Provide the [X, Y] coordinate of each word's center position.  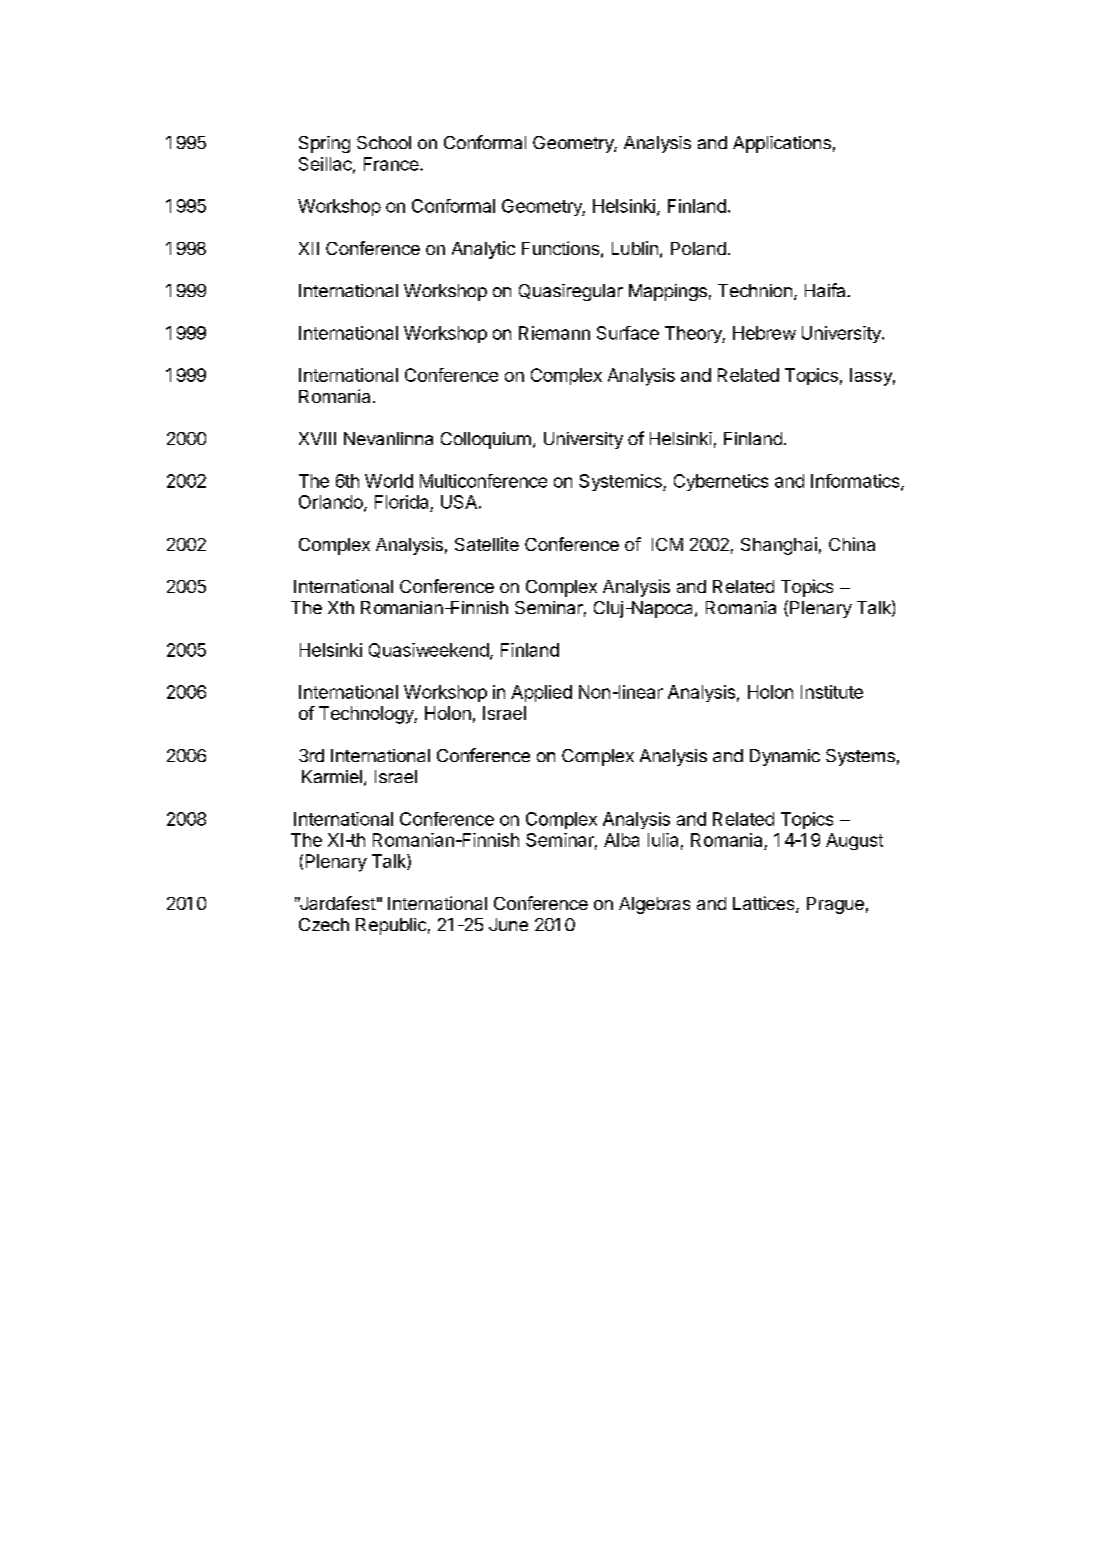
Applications [782, 144]
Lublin [635, 248]
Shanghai [779, 546]
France [392, 164]
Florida [401, 502]
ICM [667, 544]
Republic [391, 926]
